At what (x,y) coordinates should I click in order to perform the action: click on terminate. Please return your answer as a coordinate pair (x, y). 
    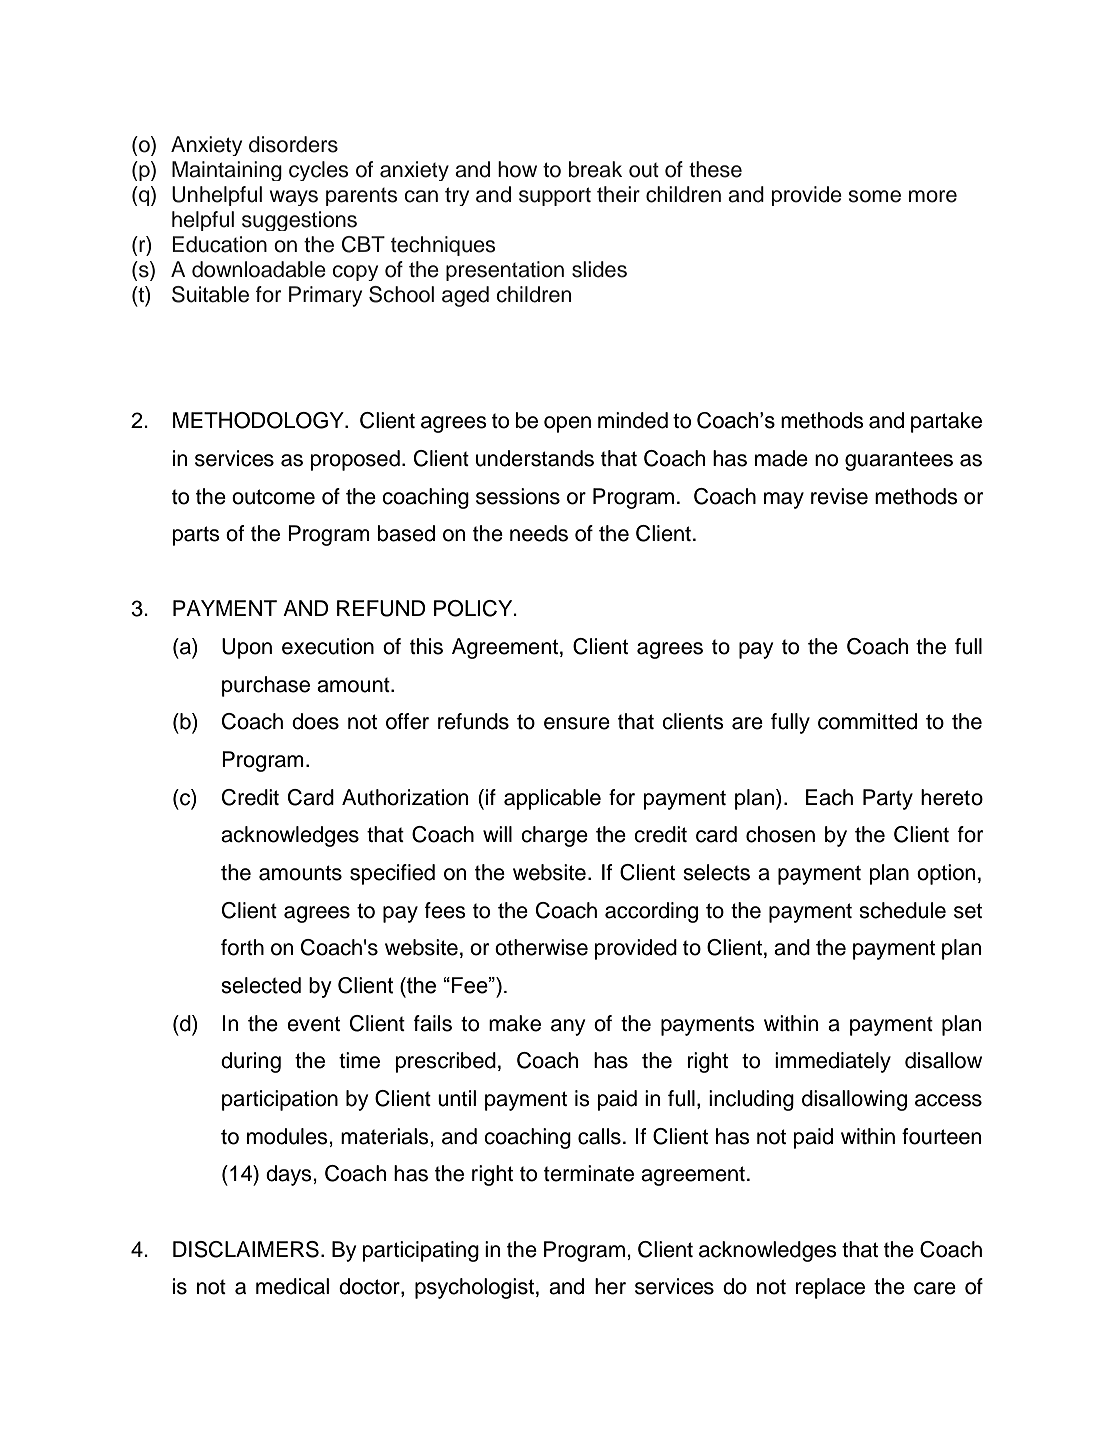
    Looking at the image, I should click on (589, 1173).
